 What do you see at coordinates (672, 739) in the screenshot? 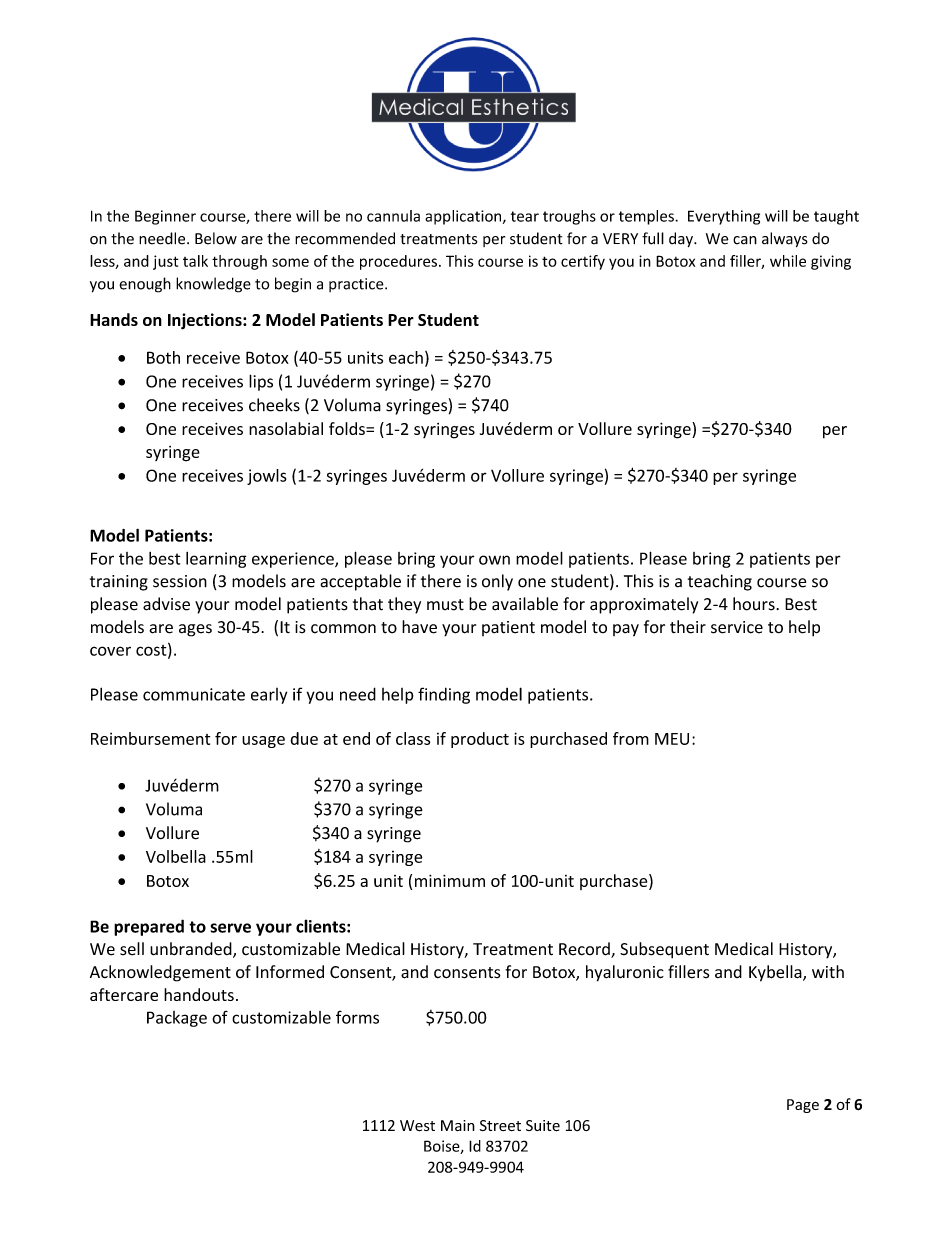
I see `MEU` at bounding box center [672, 739].
